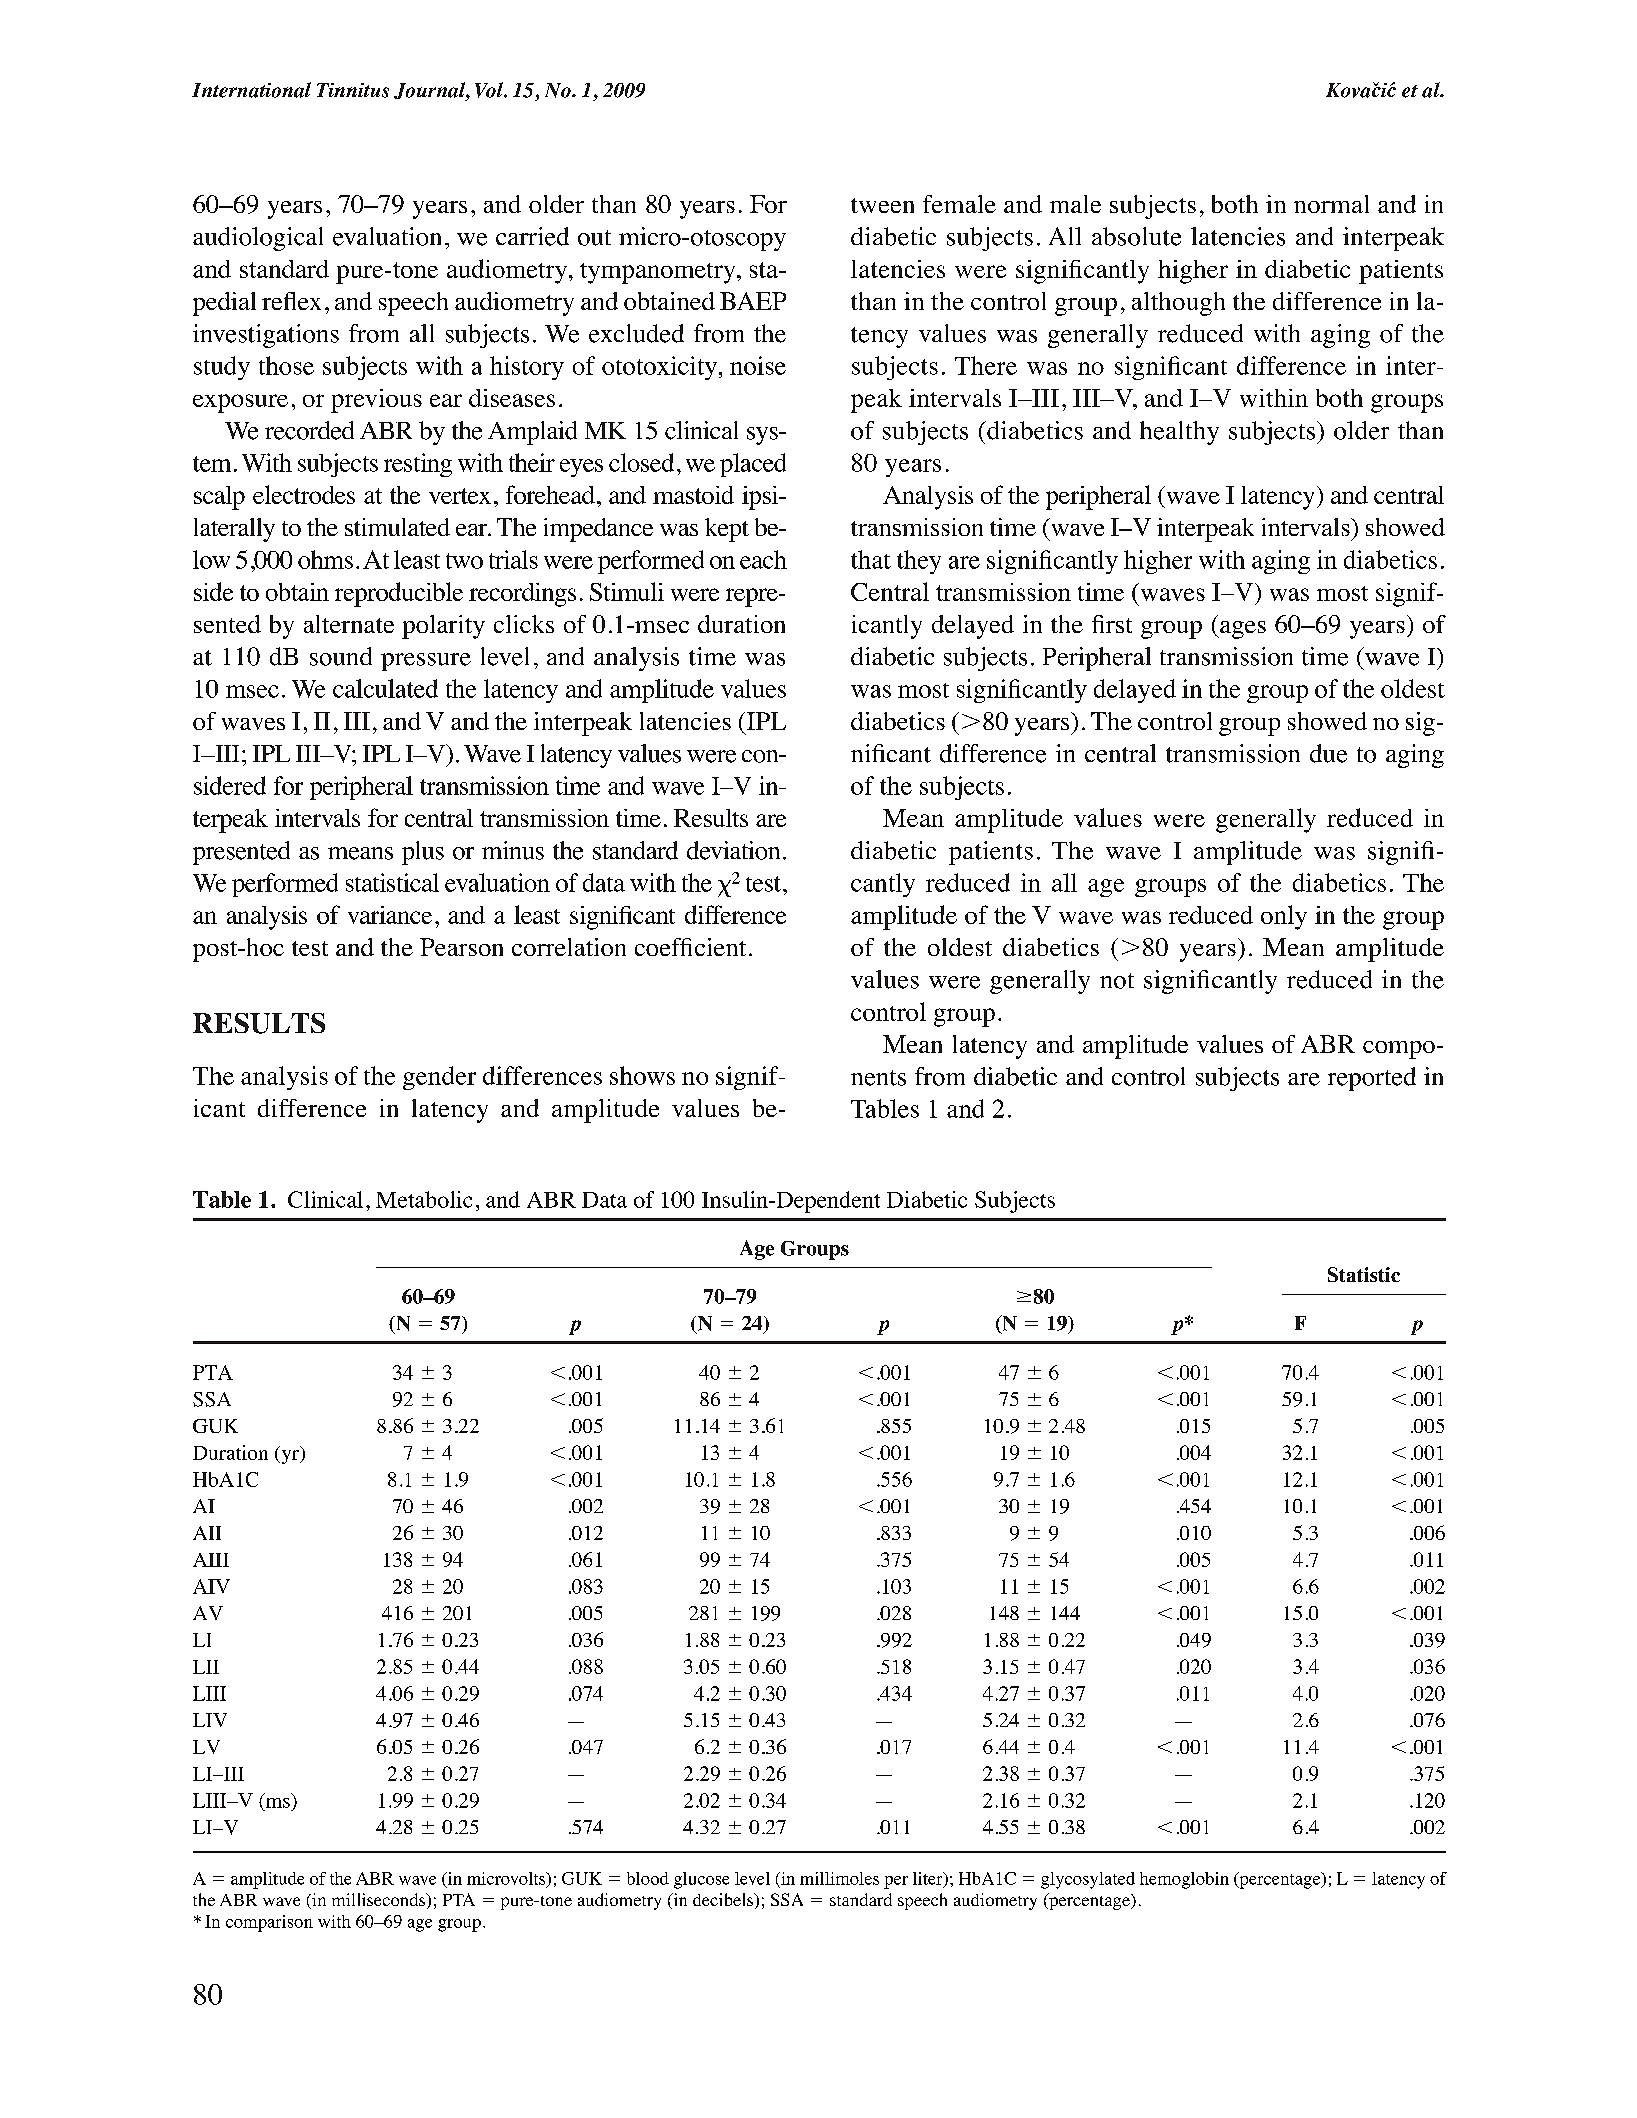  Describe the element at coordinates (380, 1901) in the screenshot. I see `milliseconds` at that location.
